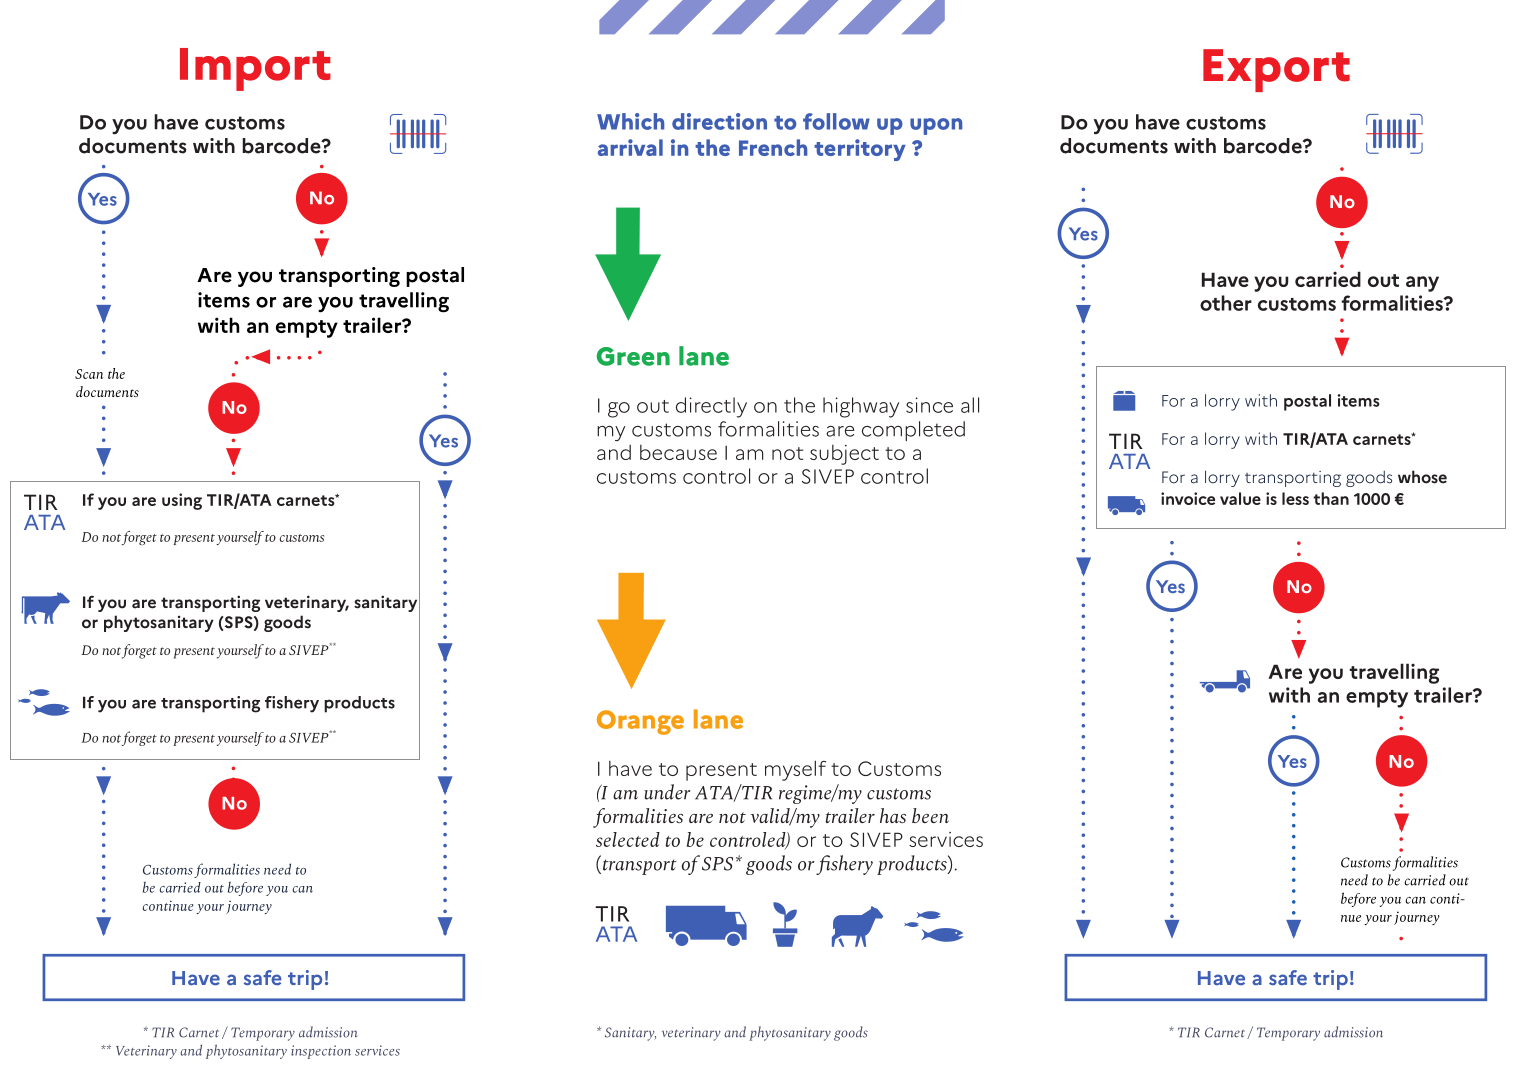 This screenshot has width=1524, height=1075. Describe the element at coordinates (1276, 70) in the screenshot. I see `Export` at that location.
